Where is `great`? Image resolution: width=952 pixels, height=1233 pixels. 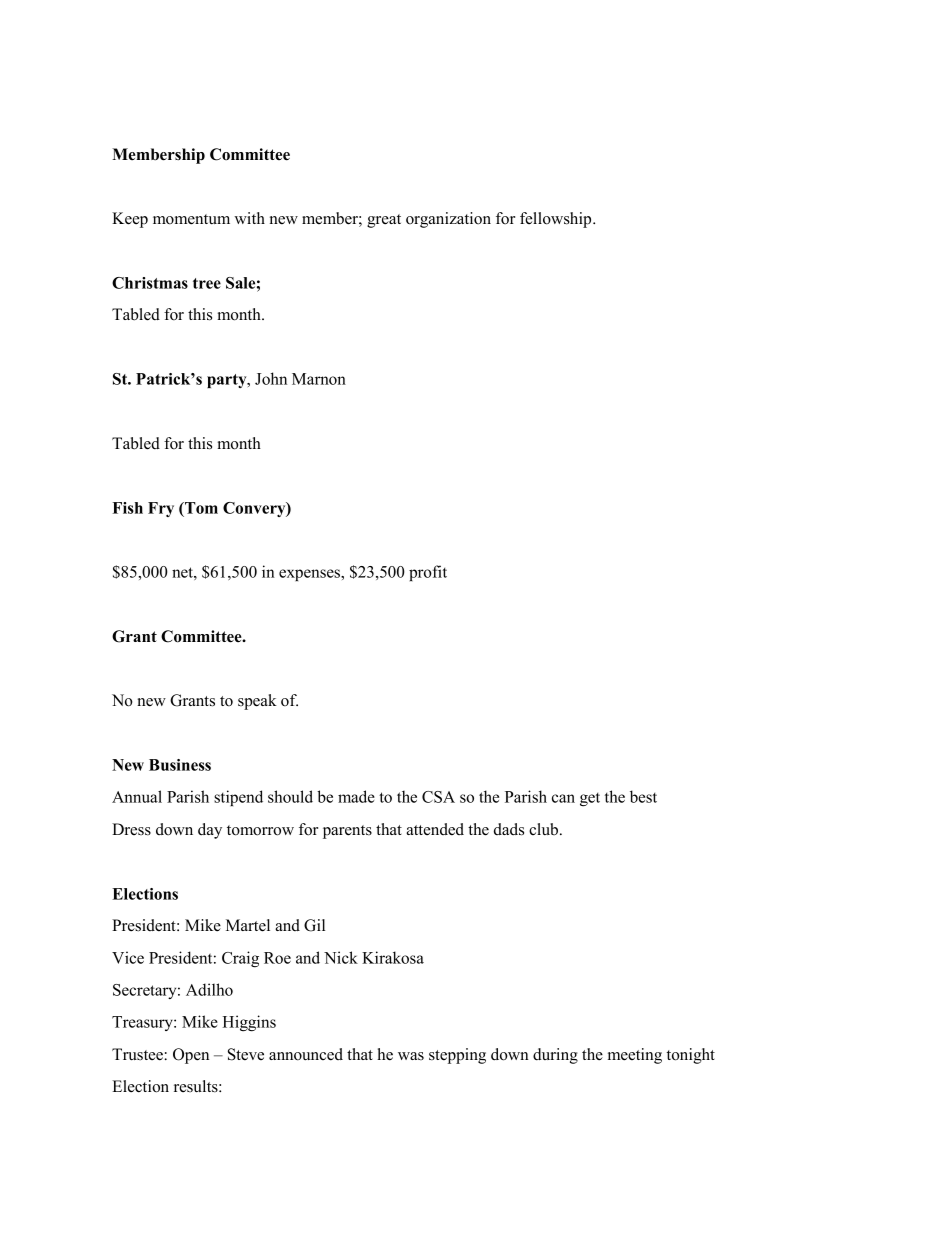
great is located at coordinates (384, 221).
